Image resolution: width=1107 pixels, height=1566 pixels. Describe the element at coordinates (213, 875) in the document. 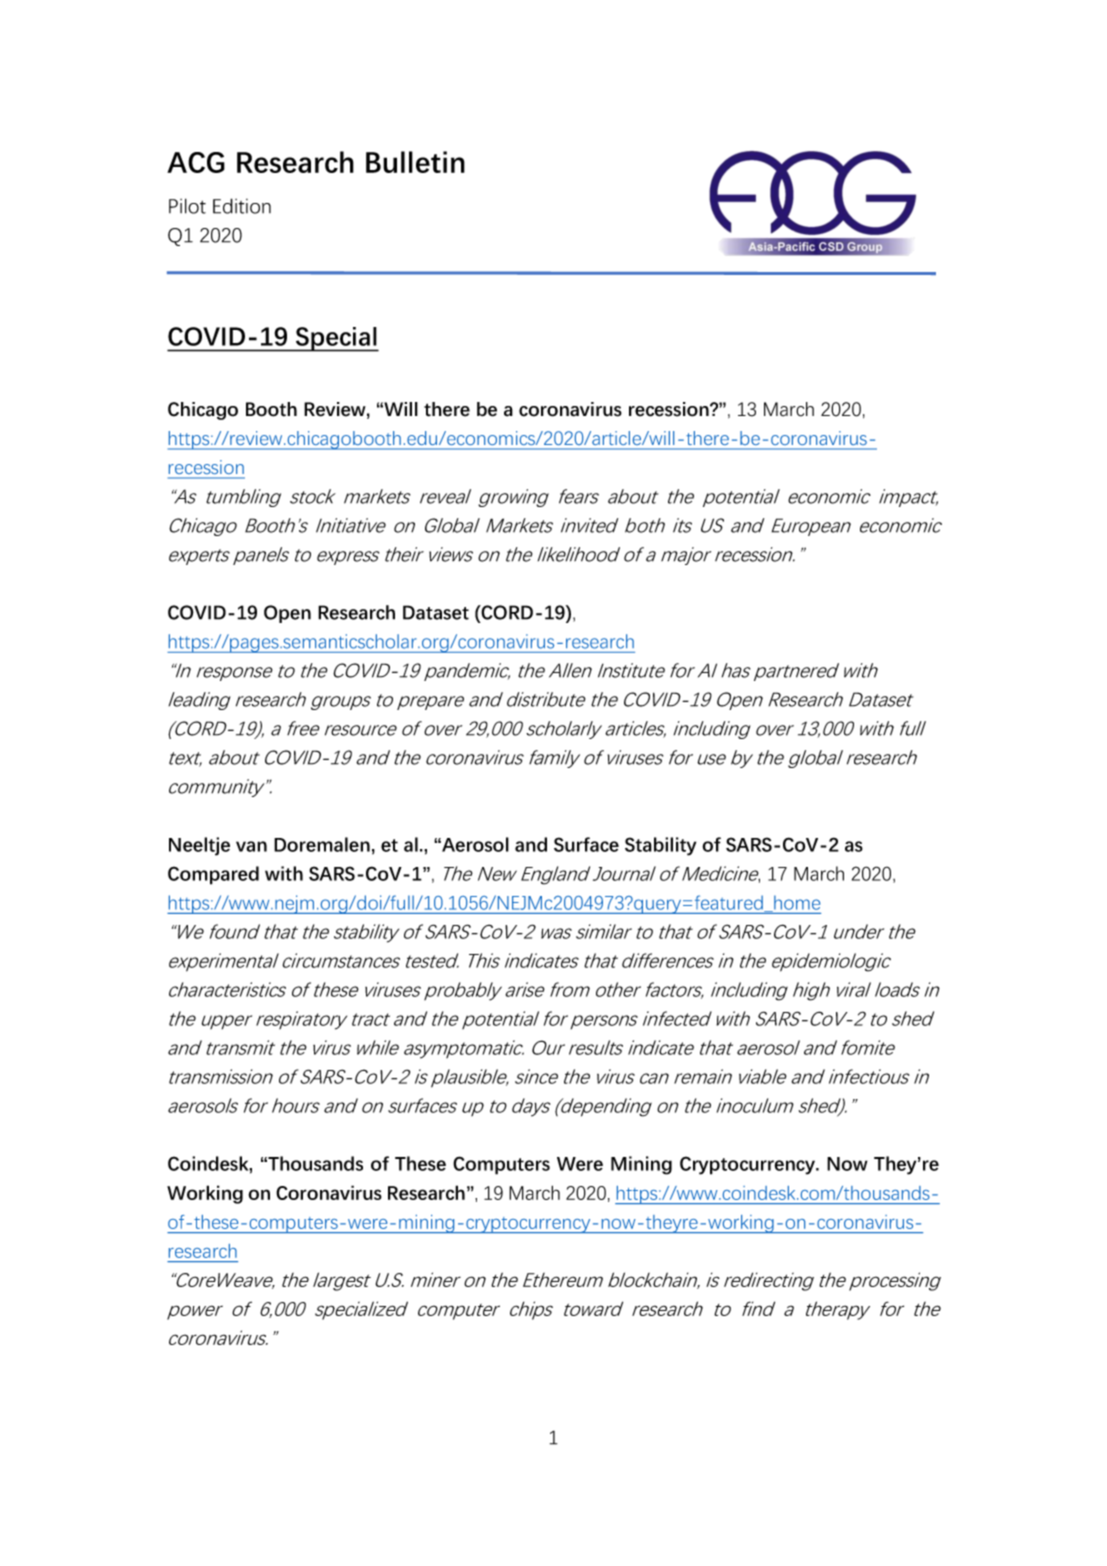

I see `Compared` at that location.
